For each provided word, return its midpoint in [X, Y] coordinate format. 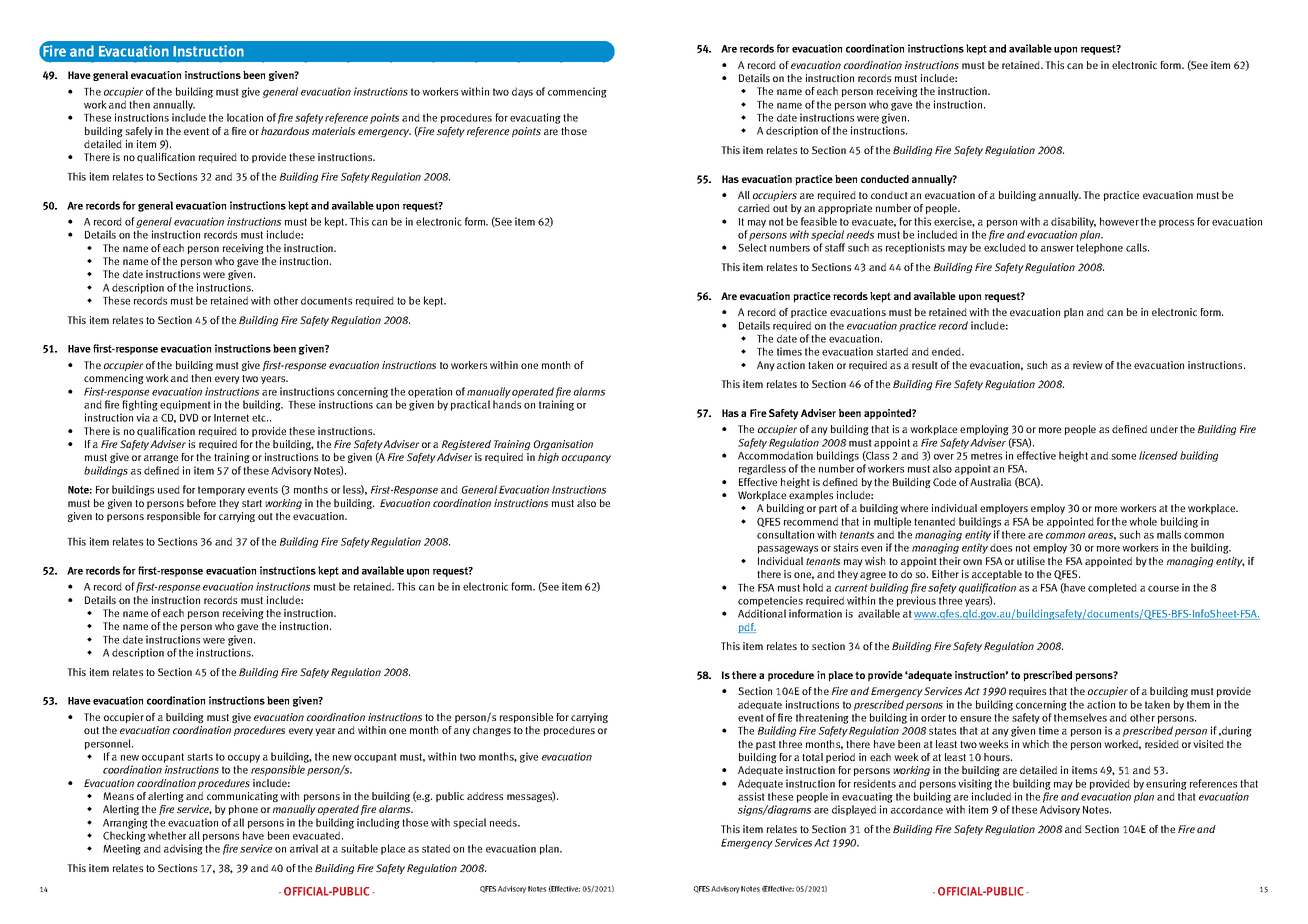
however [1119, 221]
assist [751, 796]
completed [1112, 588]
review [1088, 365]
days [522, 92]
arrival [304, 848]
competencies [770, 601]
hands [507, 404]
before [201, 503]
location [245, 117]
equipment [185, 405]
